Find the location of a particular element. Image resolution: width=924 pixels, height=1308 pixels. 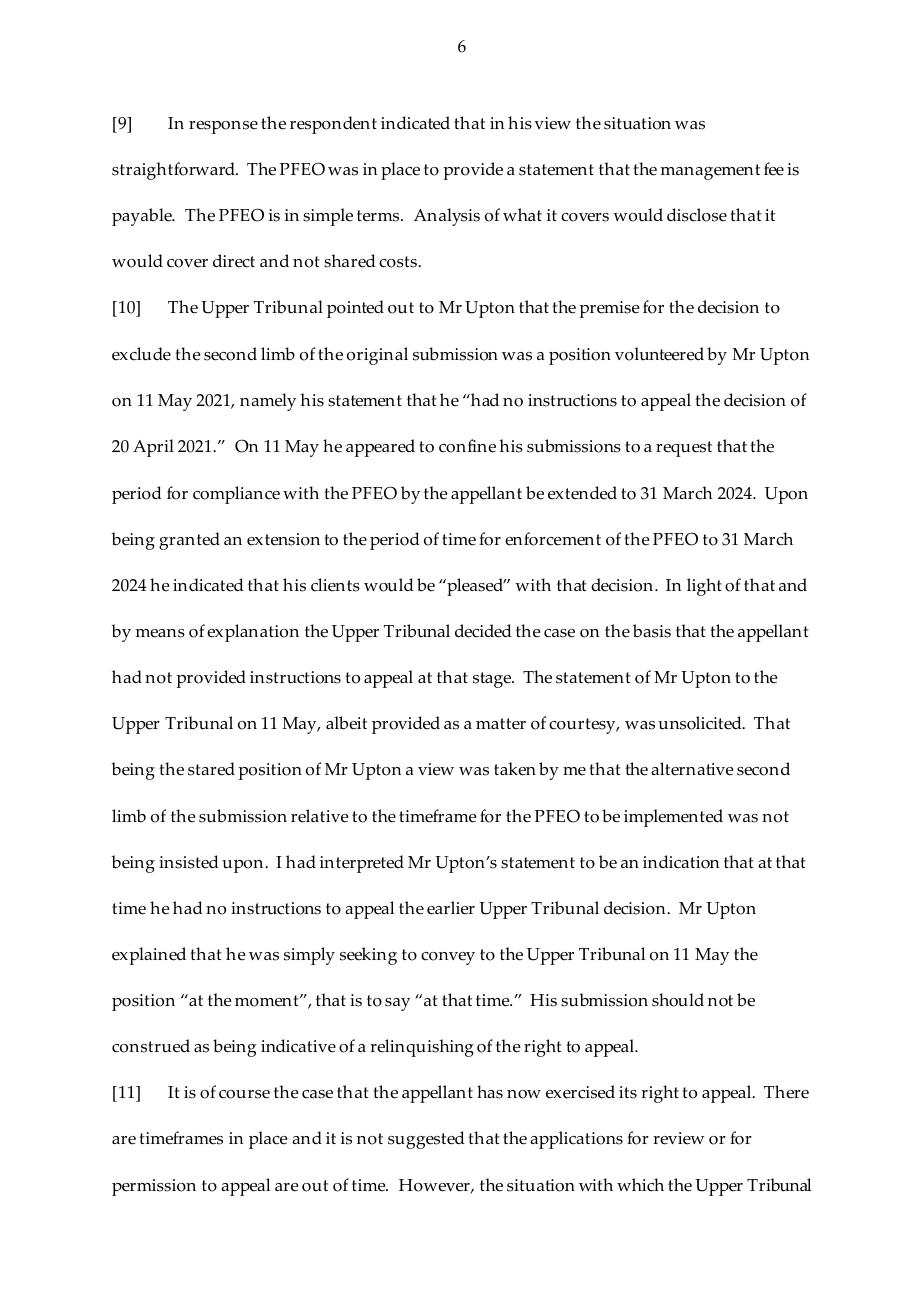

decided is located at coordinates (483, 631).
